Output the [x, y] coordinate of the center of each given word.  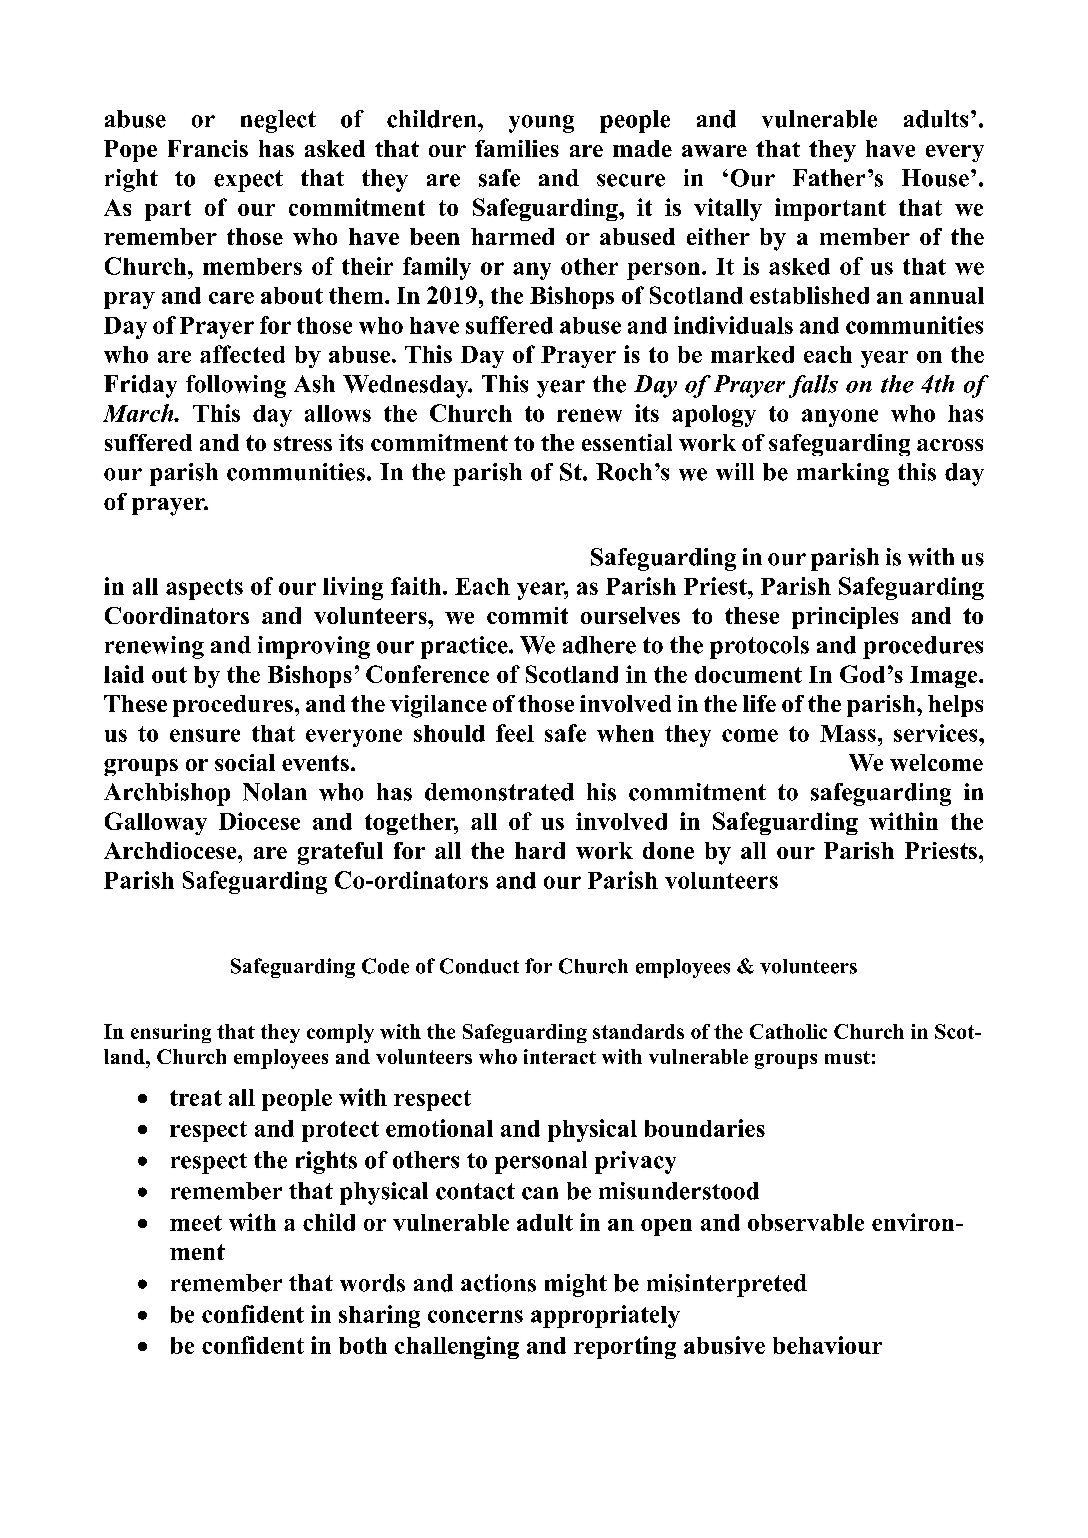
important [830, 209]
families [517, 148]
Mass [848, 733]
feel [515, 733]
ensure [205, 735]
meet [196, 1223]
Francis [208, 148]
